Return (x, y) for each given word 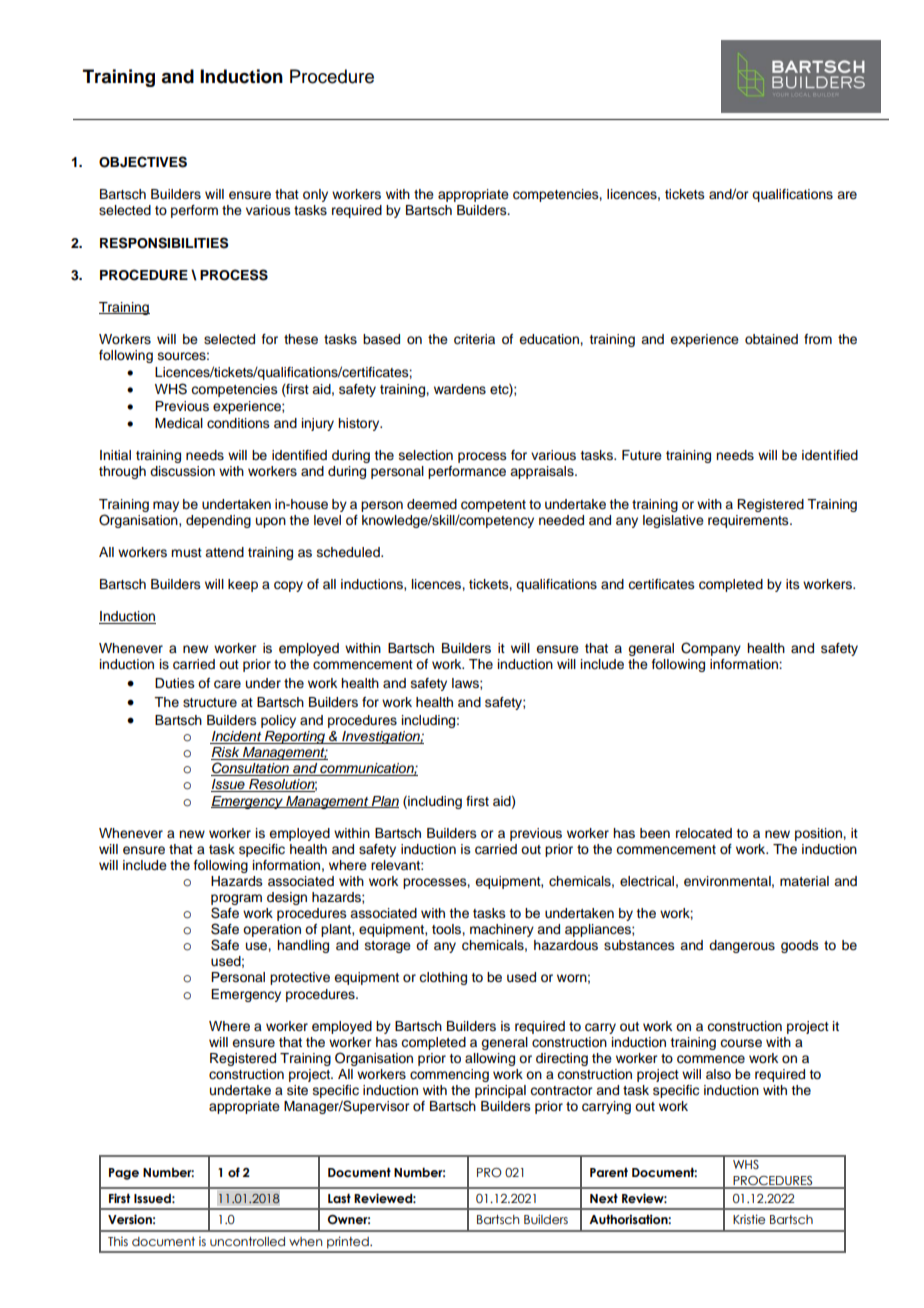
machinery (502, 930)
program (236, 899)
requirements (749, 521)
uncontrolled (247, 1241)
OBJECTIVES (143, 162)
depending (218, 521)
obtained (771, 339)
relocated (704, 833)
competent (493, 506)
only (315, 195)
